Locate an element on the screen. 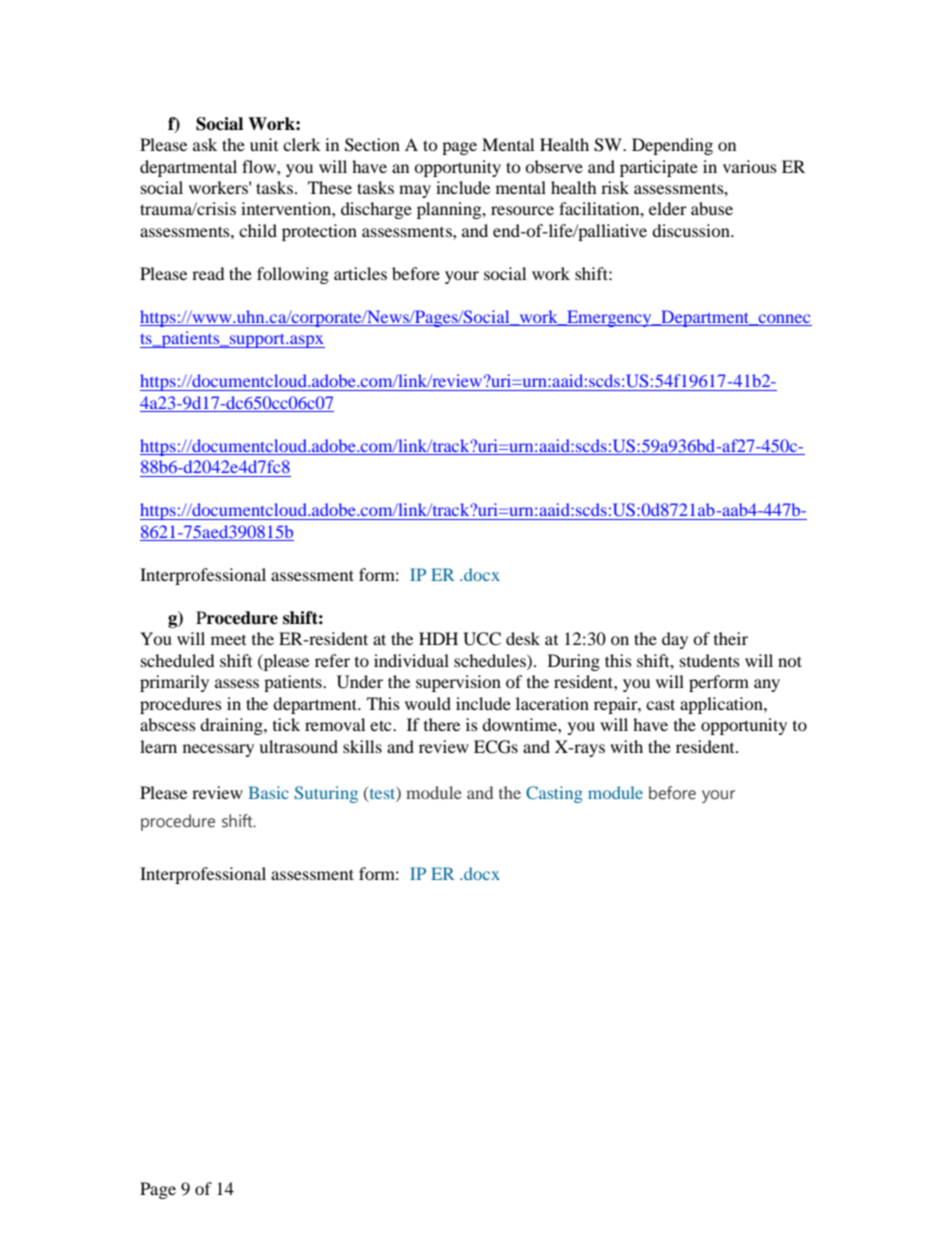  scheduled is located at coordinates (178, 660).
